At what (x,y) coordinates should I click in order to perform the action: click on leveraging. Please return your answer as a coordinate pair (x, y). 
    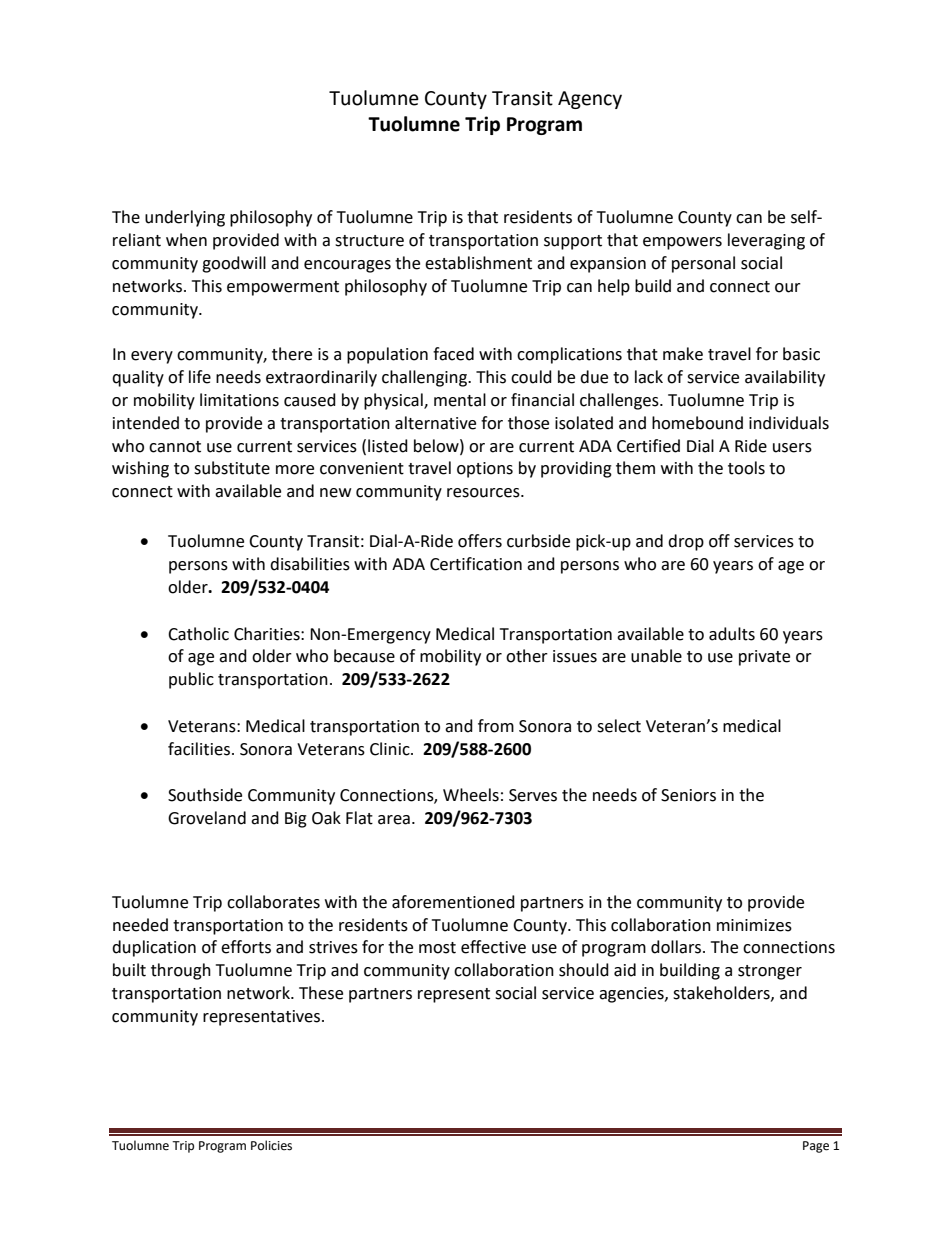
    Looking at the image, I should click on (766, 241).
